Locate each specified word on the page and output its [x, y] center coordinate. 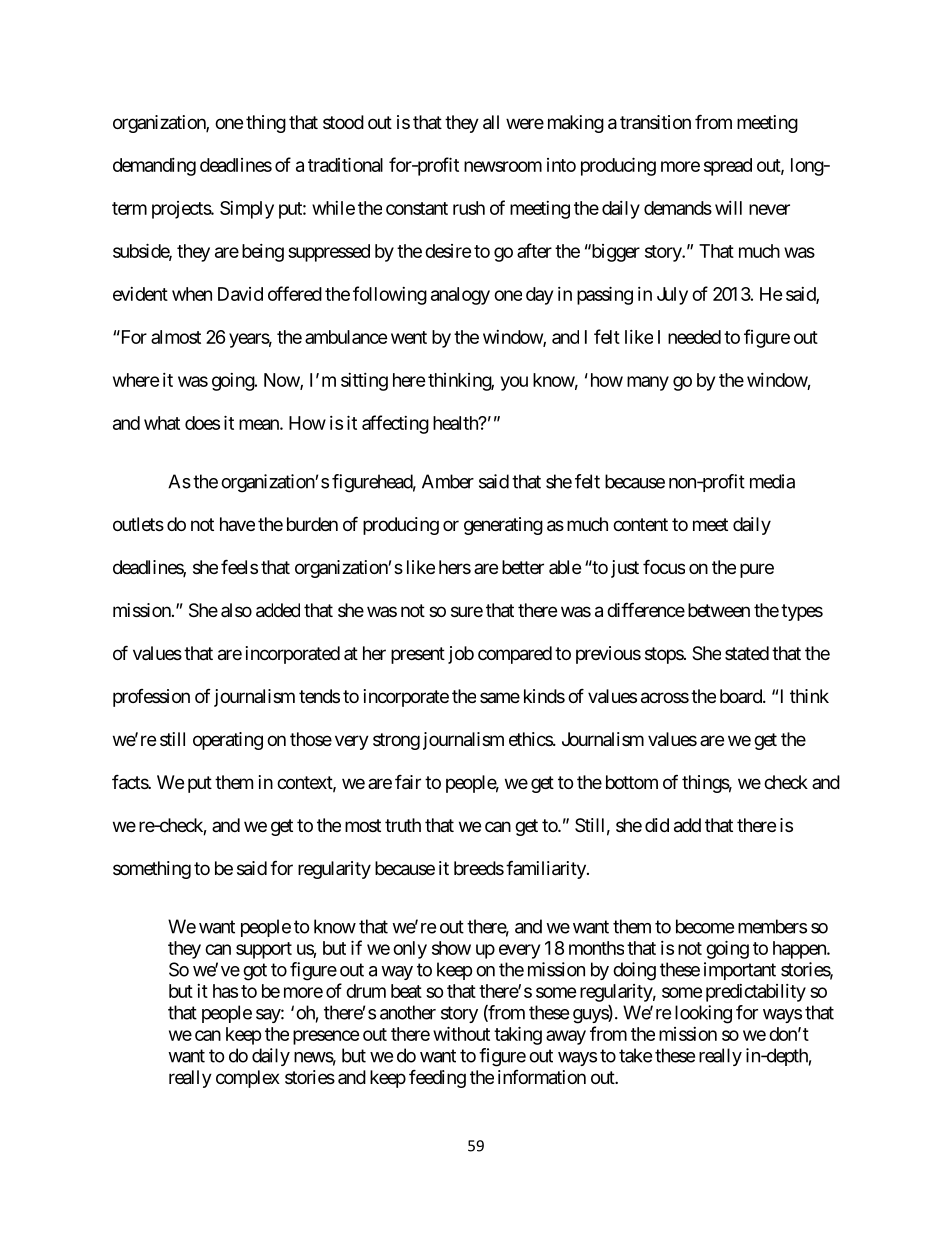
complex [248, 1079]
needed [694, 337]
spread [728, 167]
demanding [154, 167]
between [719, 610]
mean [260, 424]
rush [469, 208]
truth [403, 825]
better [523, 567]
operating [228, 741]
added [278, 610]
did [657, 825]
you [514, 383]
